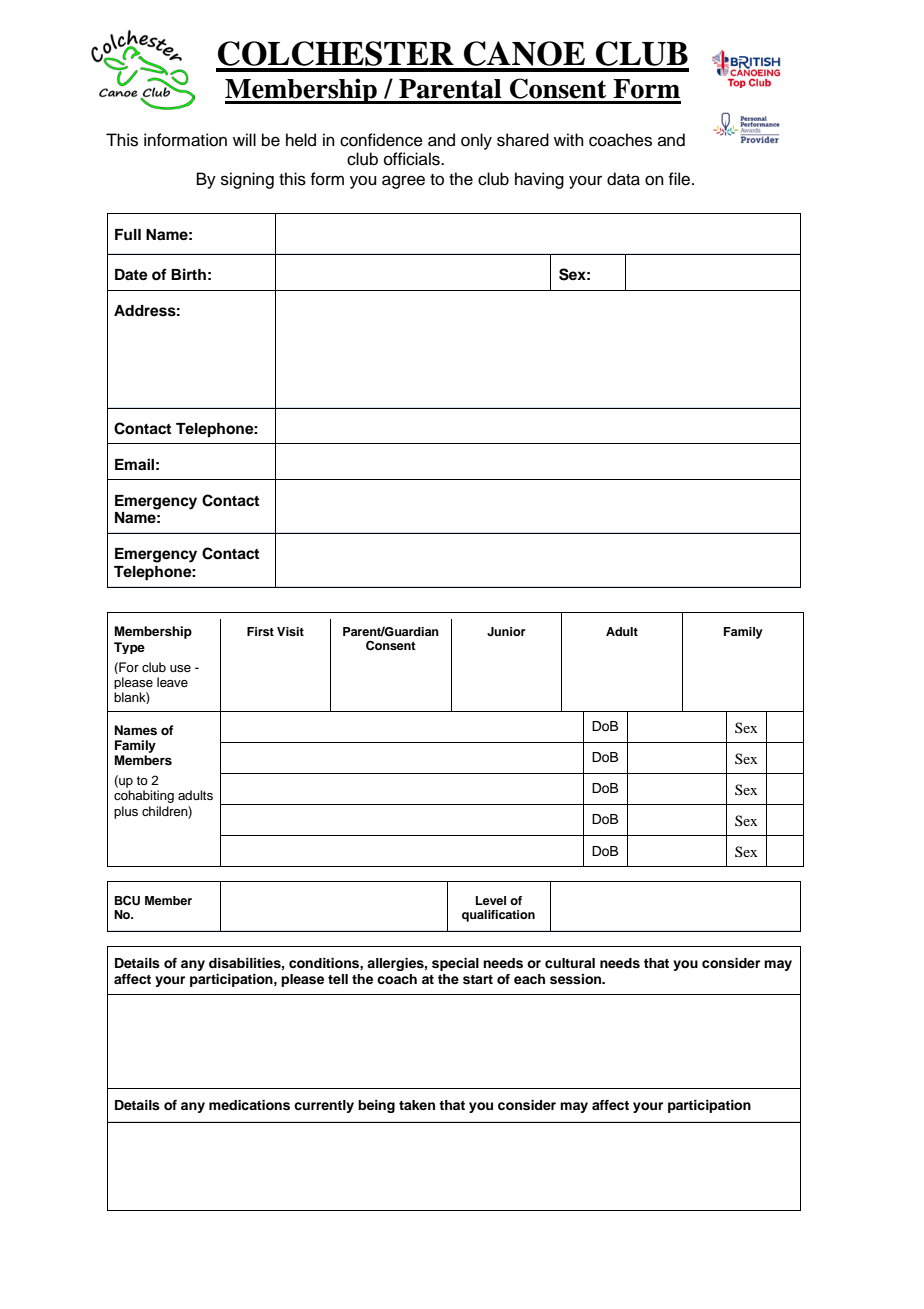 This document has height=1309, width=924. I want to click on signing, so click(247, 180).
